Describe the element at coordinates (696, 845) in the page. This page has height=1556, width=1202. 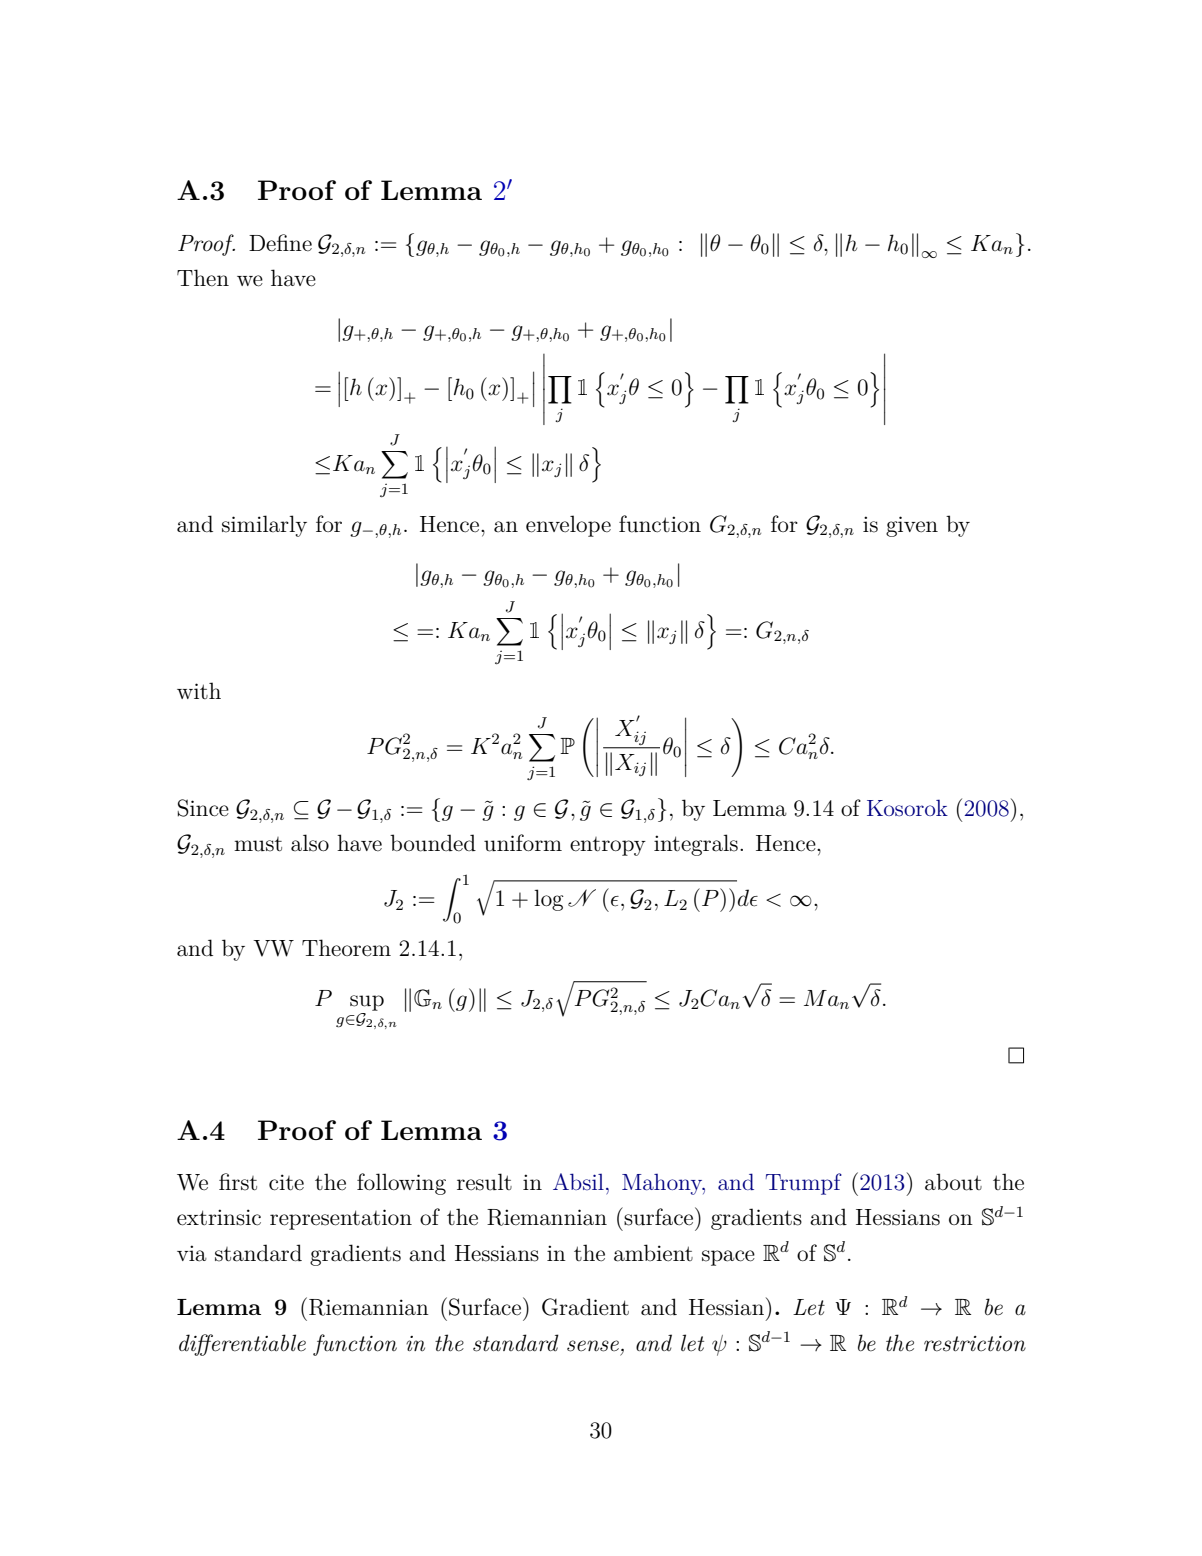
I see `integrals` at that location.
